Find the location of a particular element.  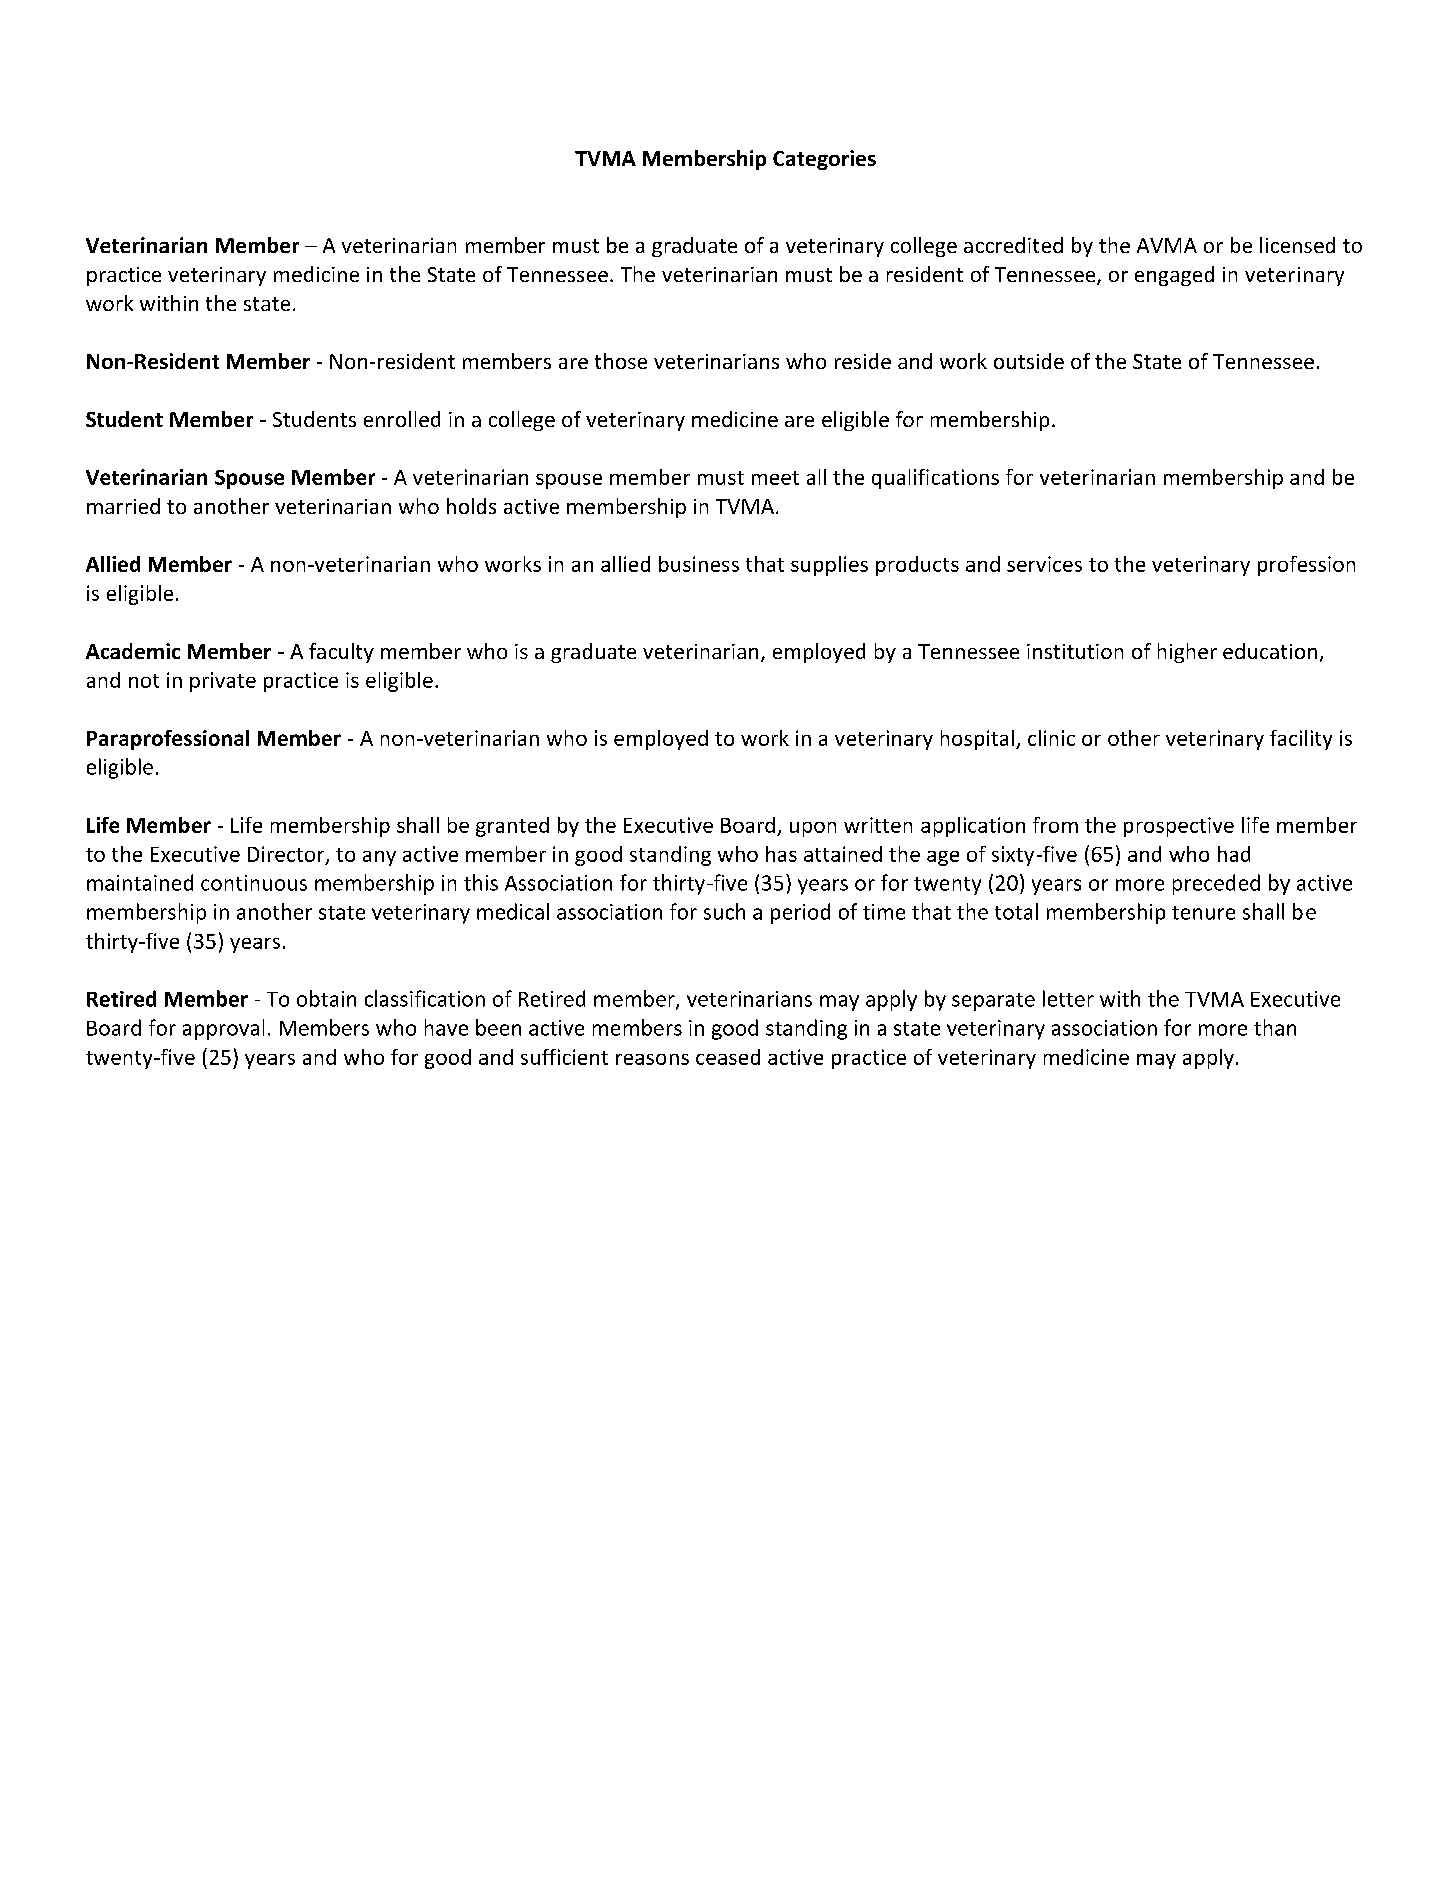

accredited is located at coordinates (1013, 245).
